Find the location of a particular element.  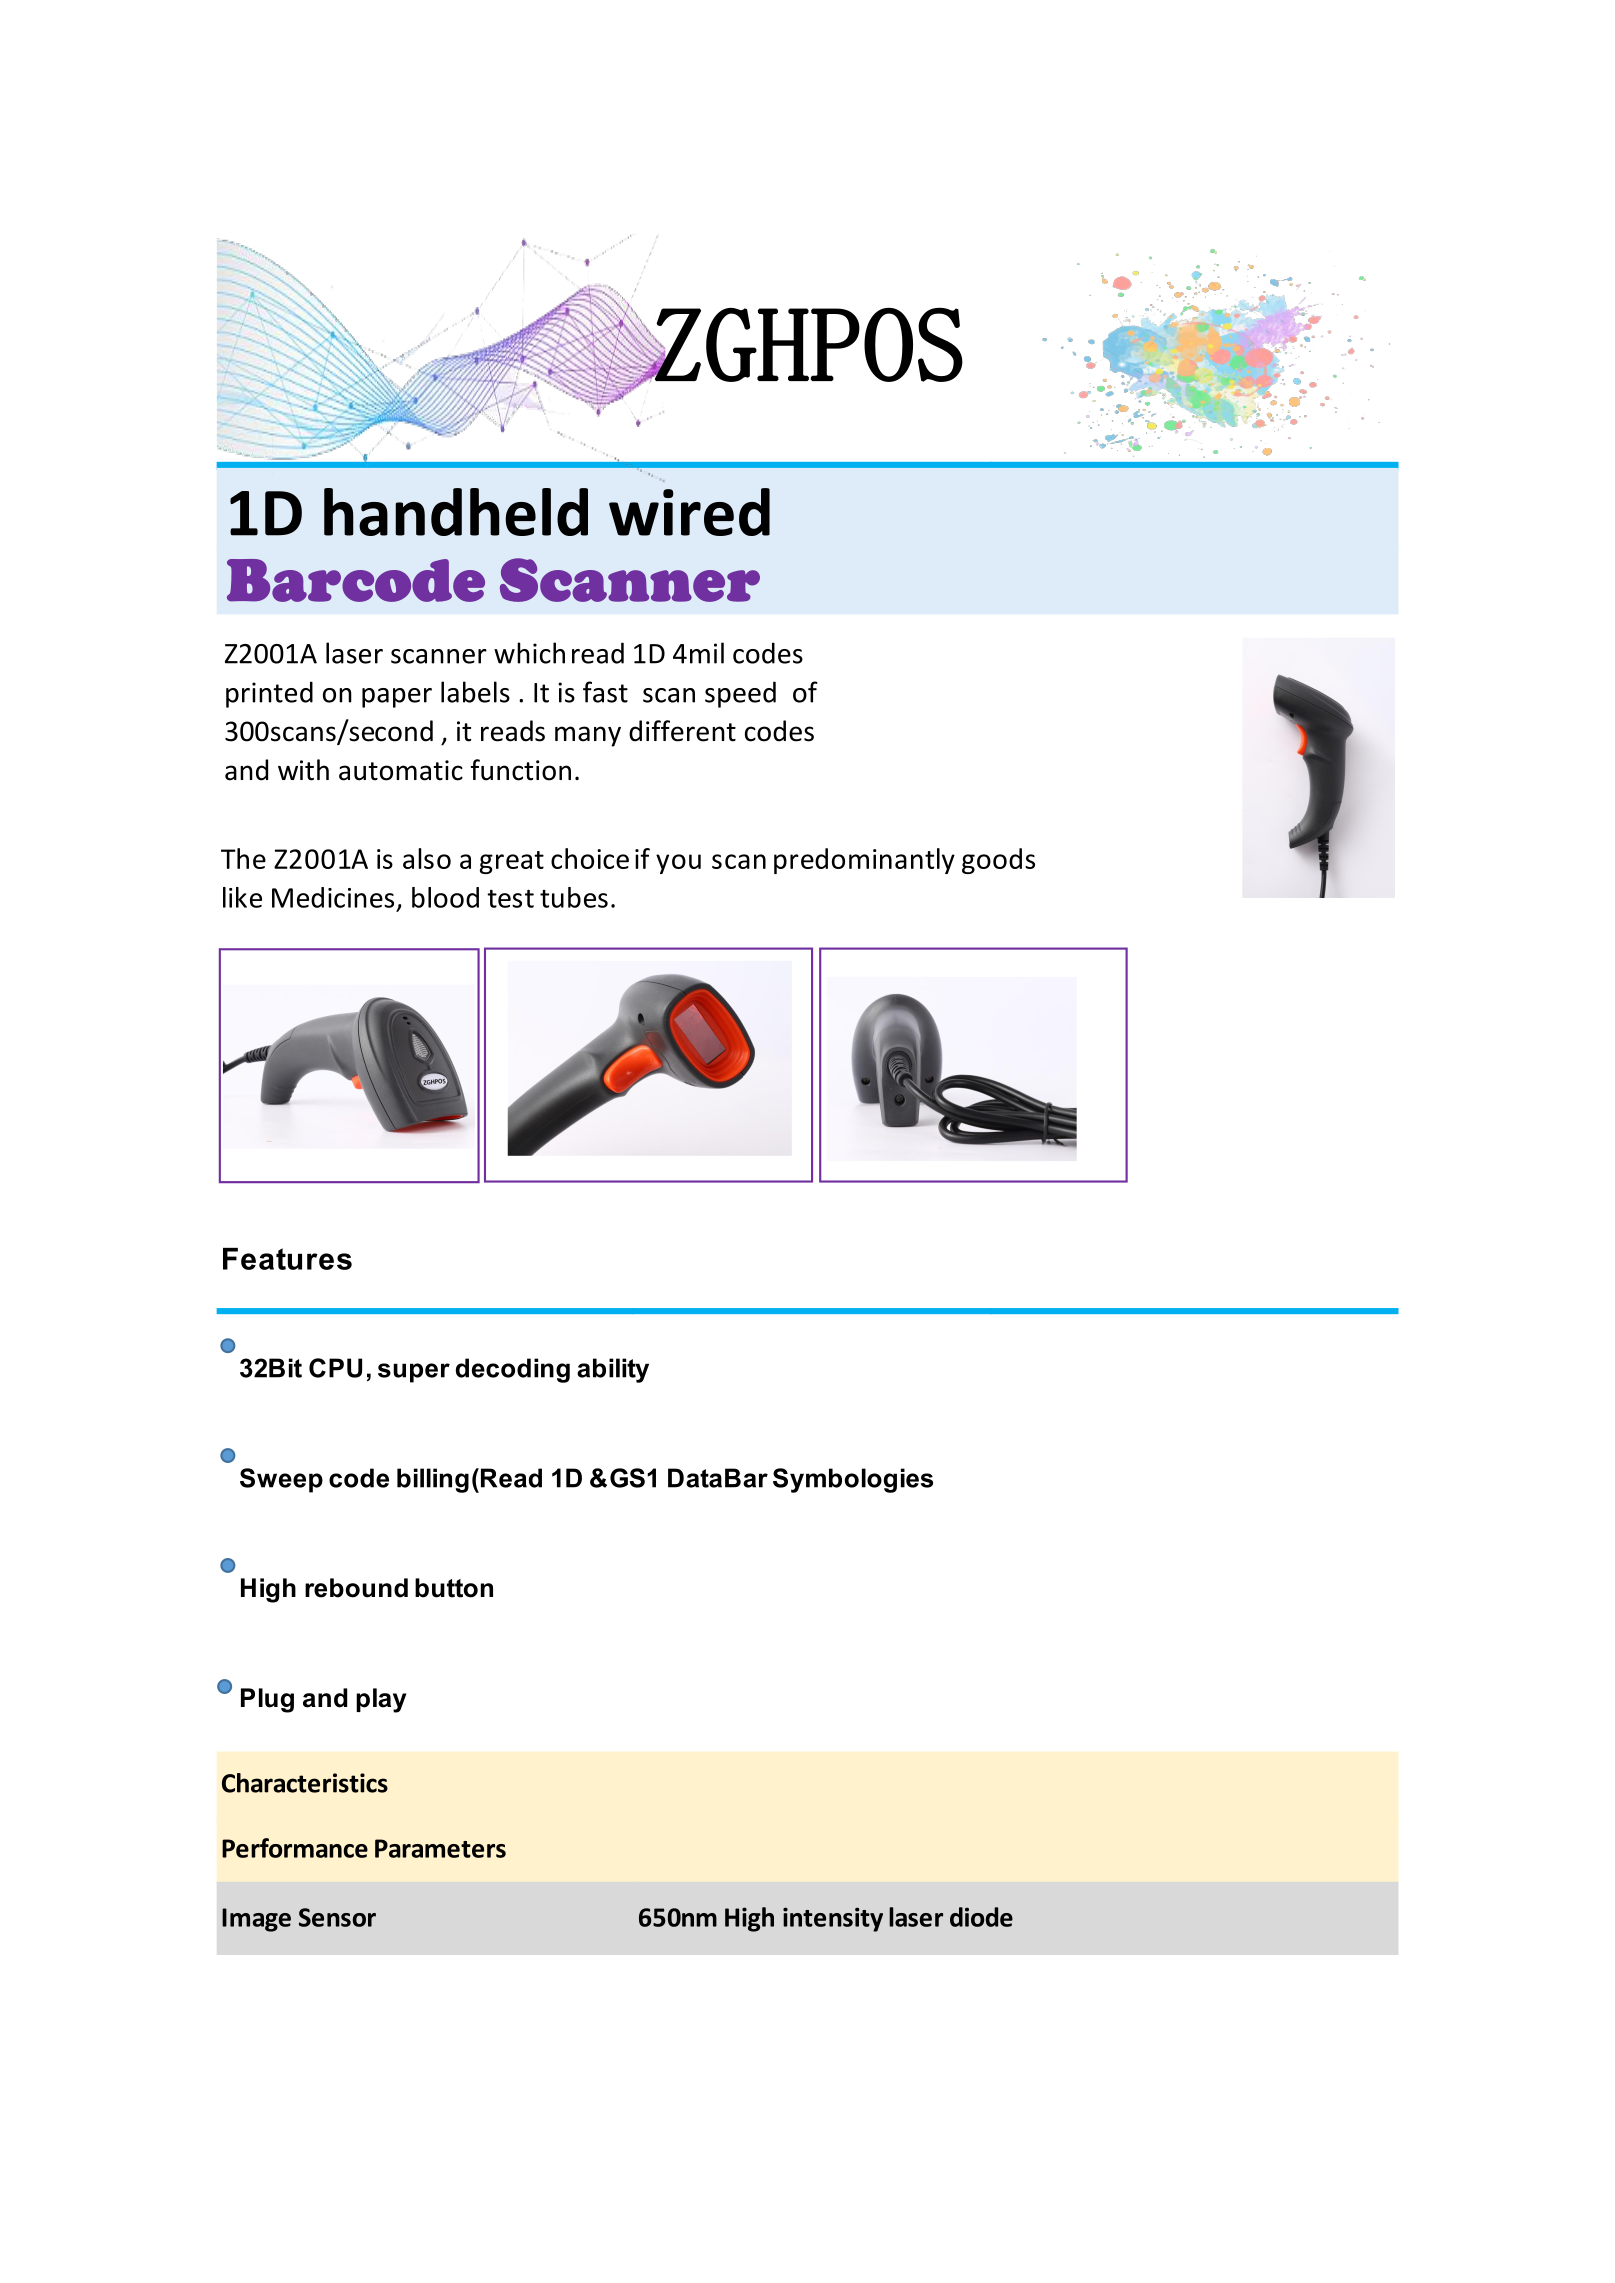

predominantly is located at coordinates (864, 861).
